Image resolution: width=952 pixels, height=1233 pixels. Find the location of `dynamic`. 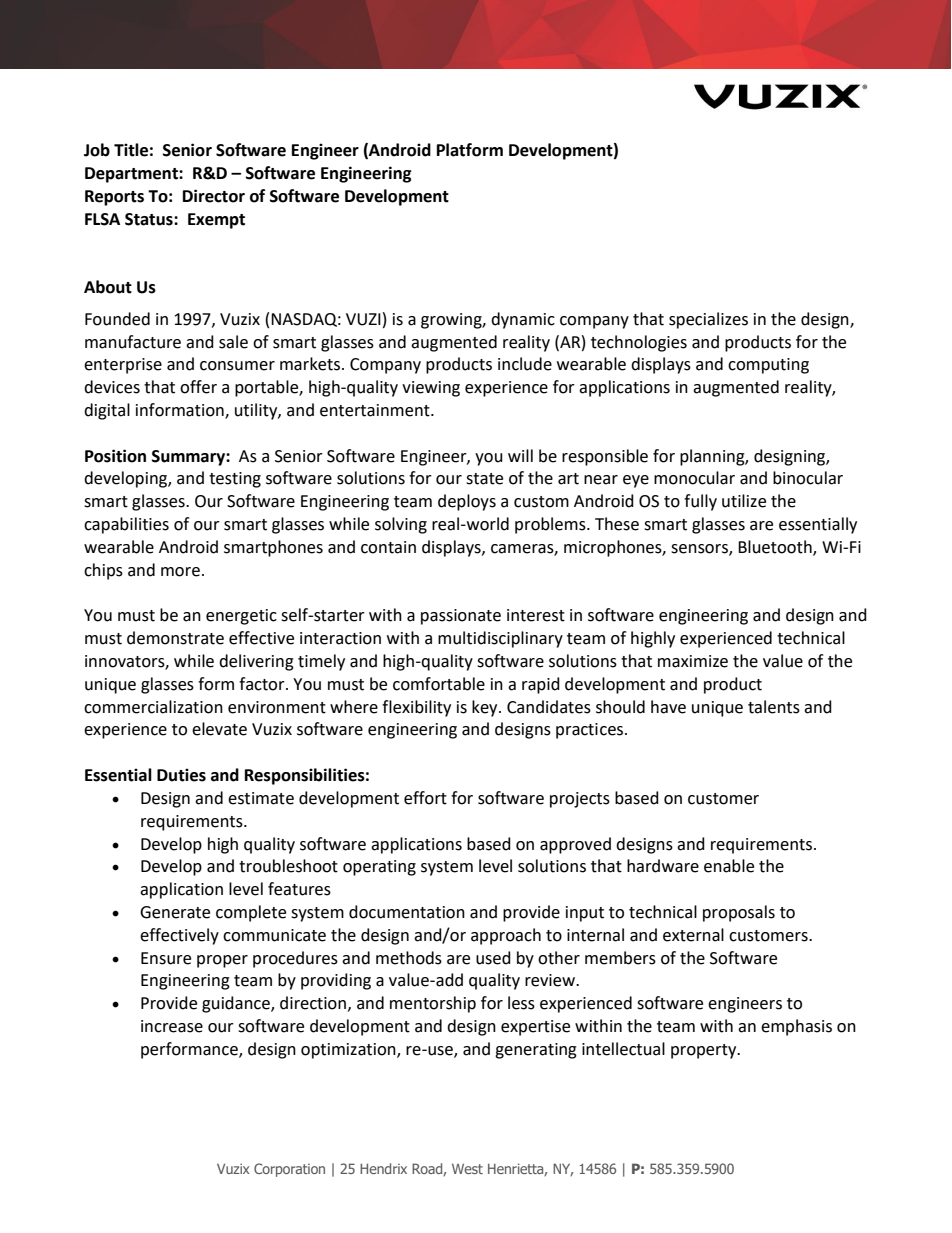

dynamic is located at coordinates (523, 320).
